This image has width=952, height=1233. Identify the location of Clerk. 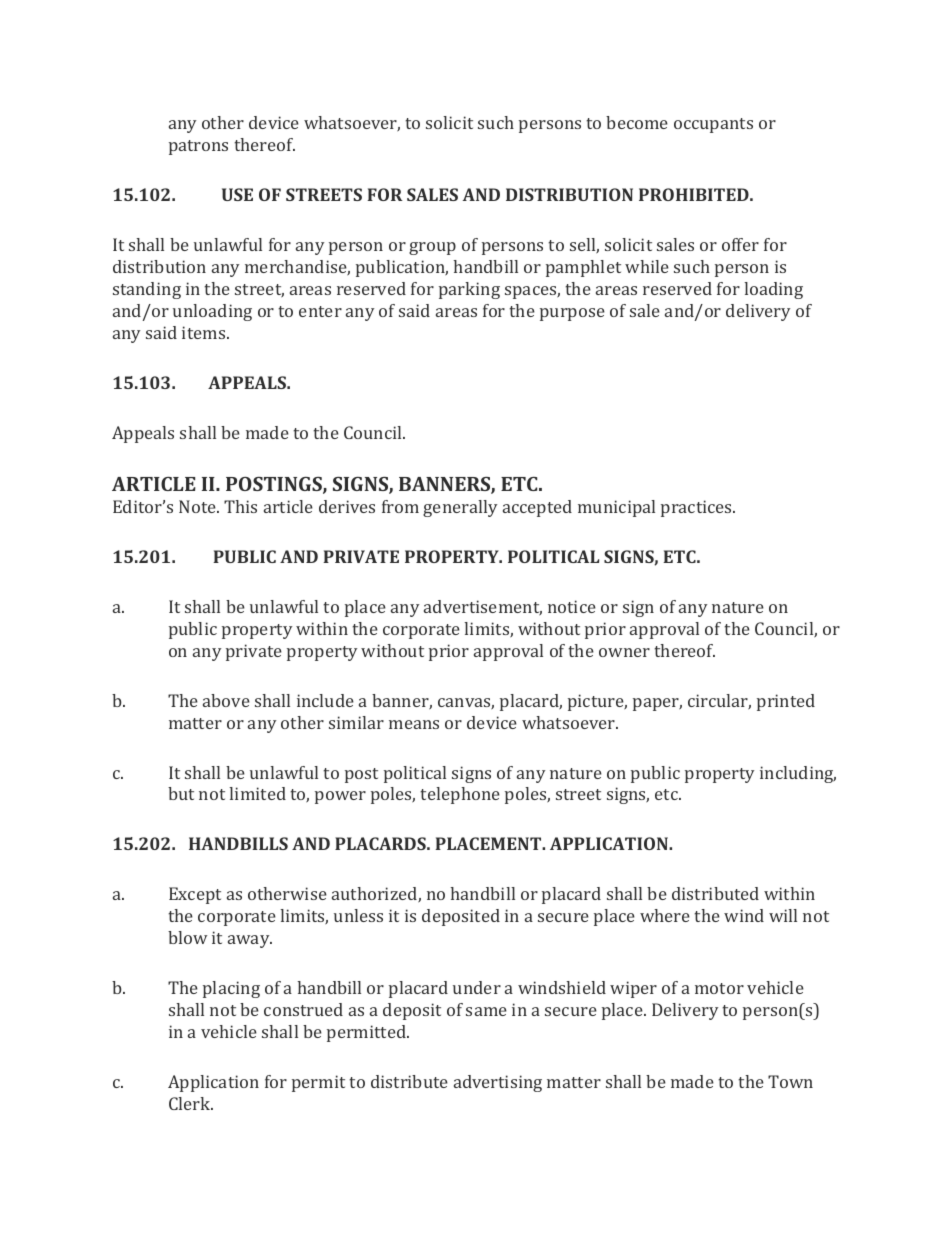
(191, 1103).
